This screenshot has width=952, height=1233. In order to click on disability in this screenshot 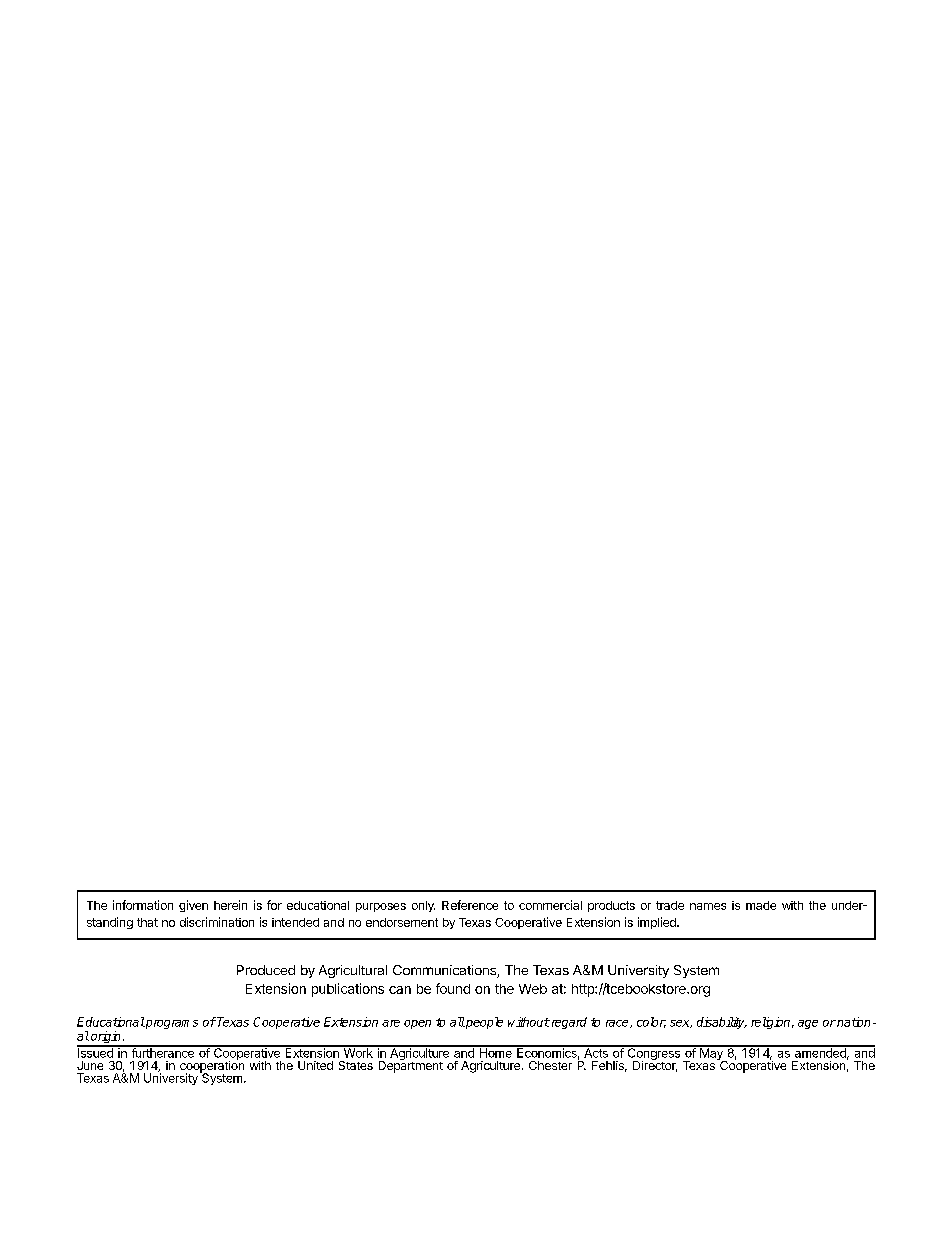, I will do `click(722, 1023)`.
